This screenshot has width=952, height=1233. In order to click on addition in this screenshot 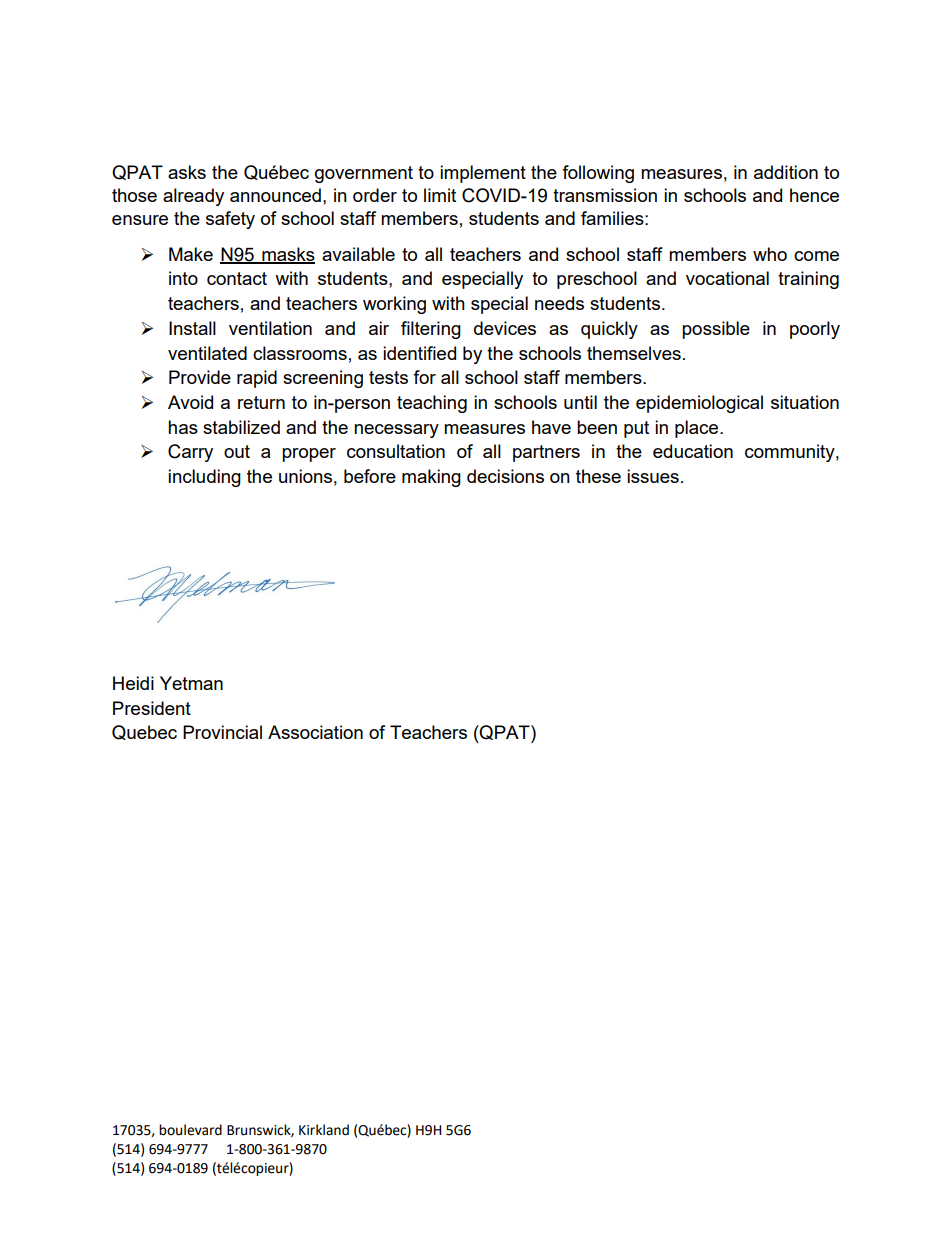, I will do `click(786, 172)`.
